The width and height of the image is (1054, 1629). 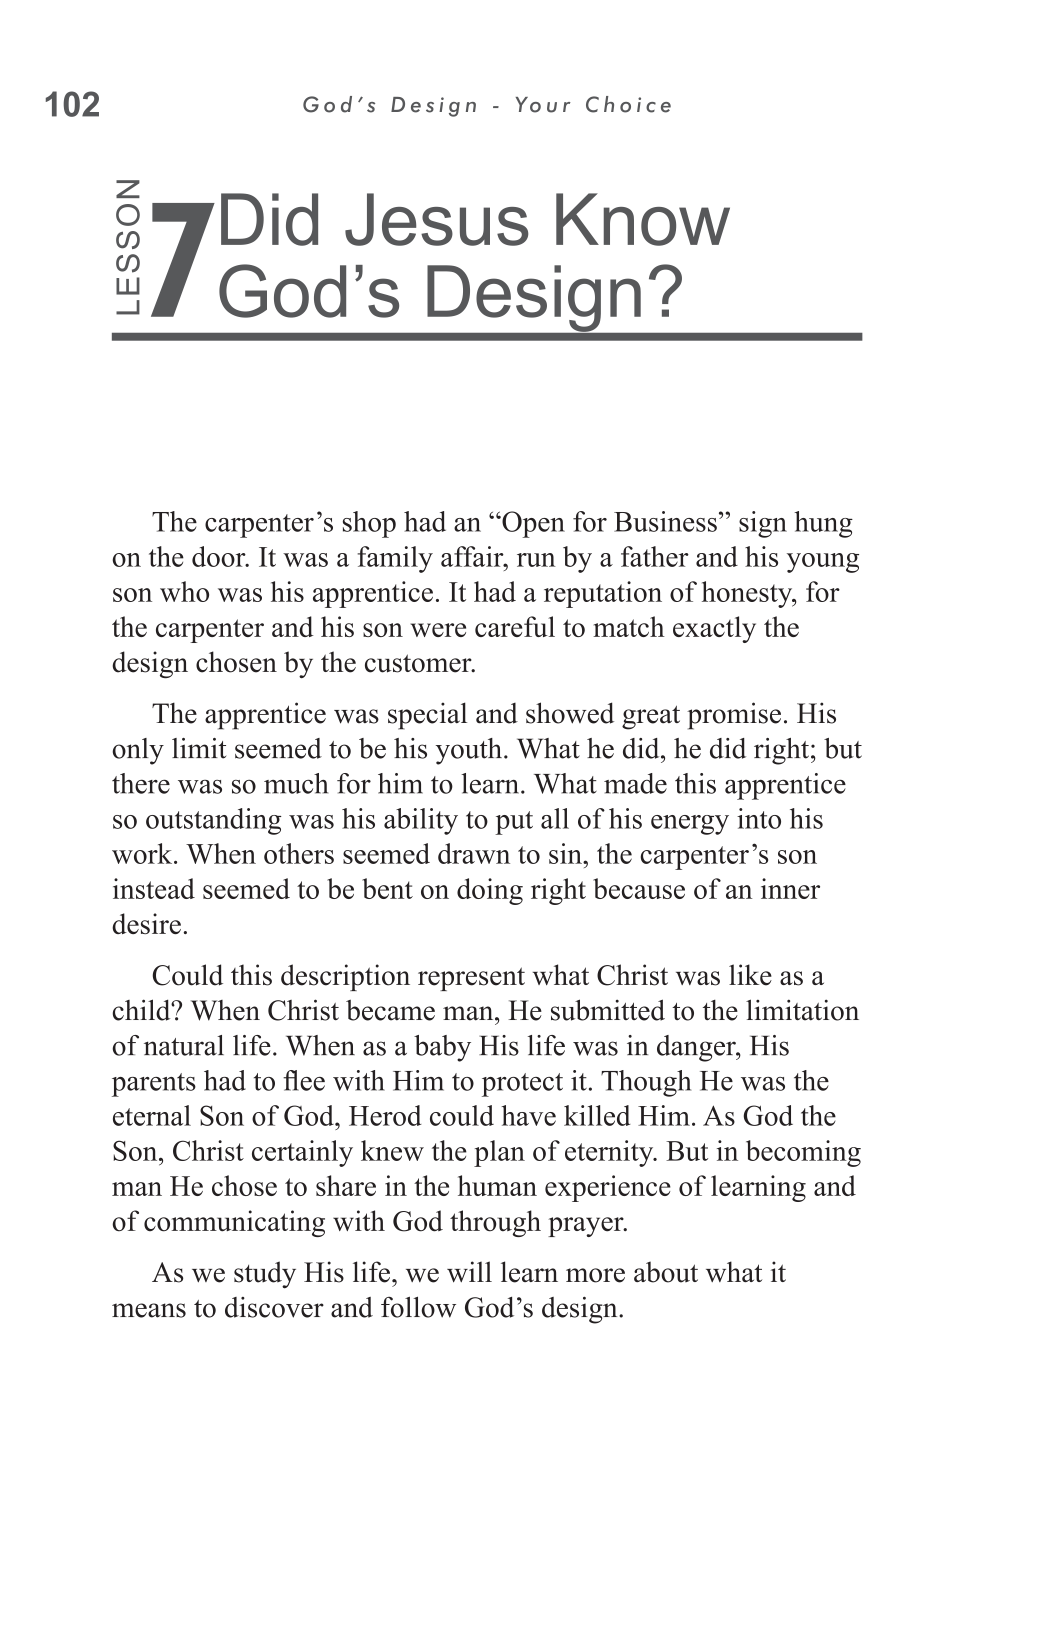 I want to click on promise, so click(x=734, y=716).
